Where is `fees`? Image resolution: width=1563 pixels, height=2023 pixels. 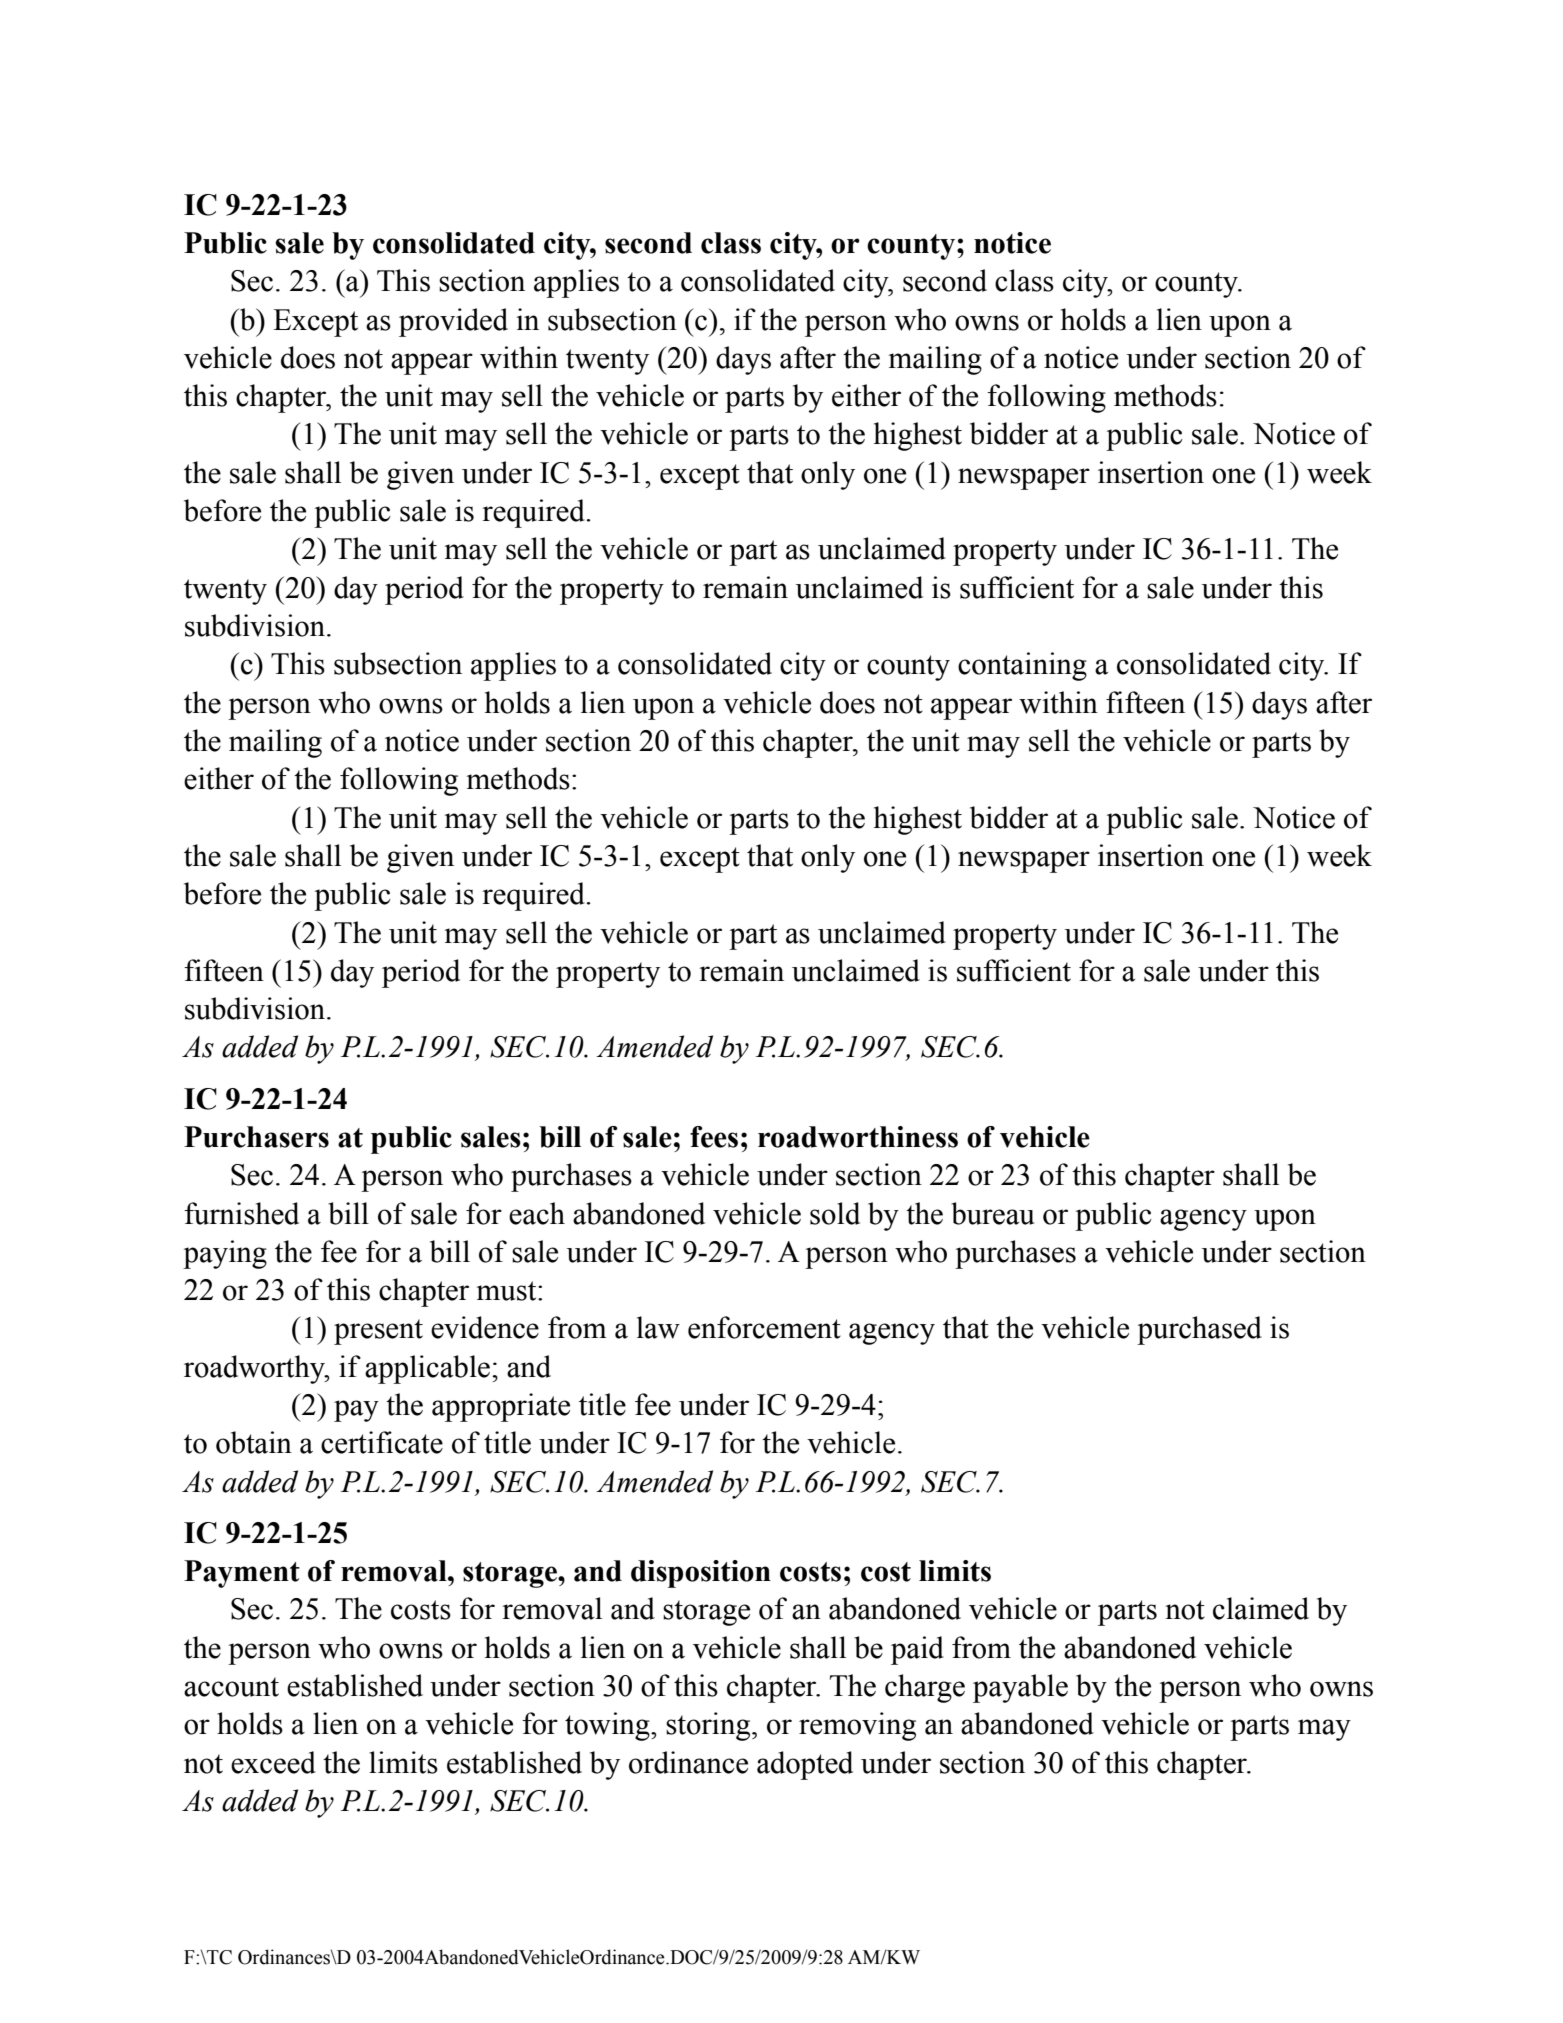
fees is located at coordinates (714, 1137).
